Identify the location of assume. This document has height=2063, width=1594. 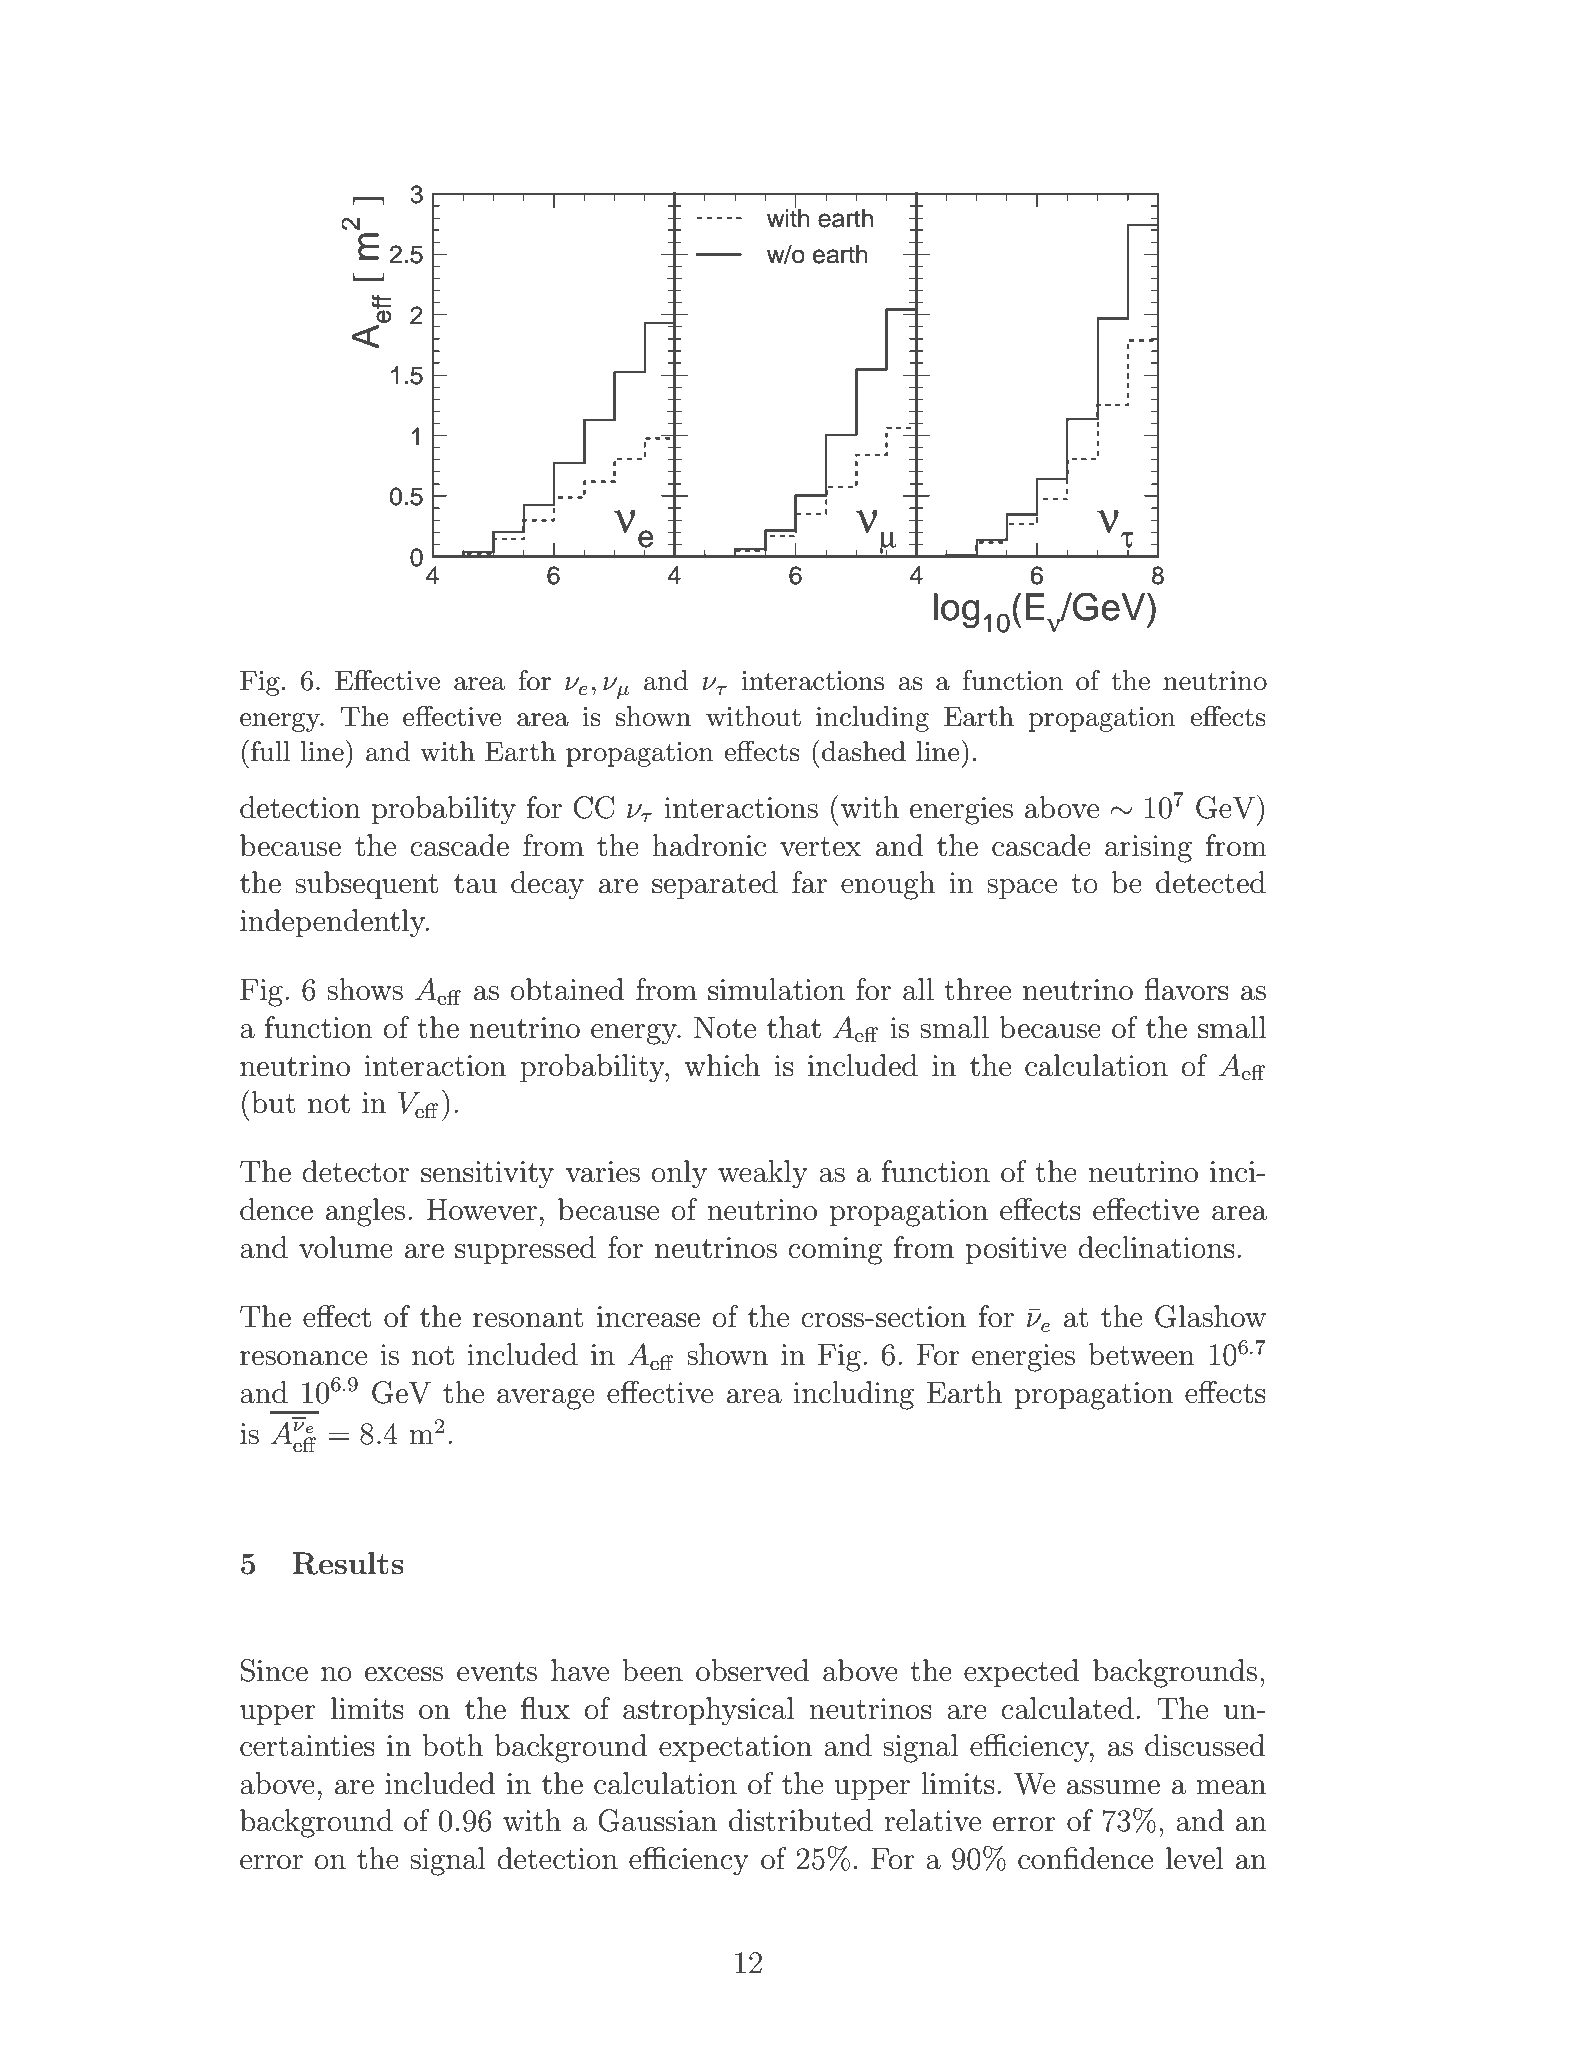
(1113, 1787).
